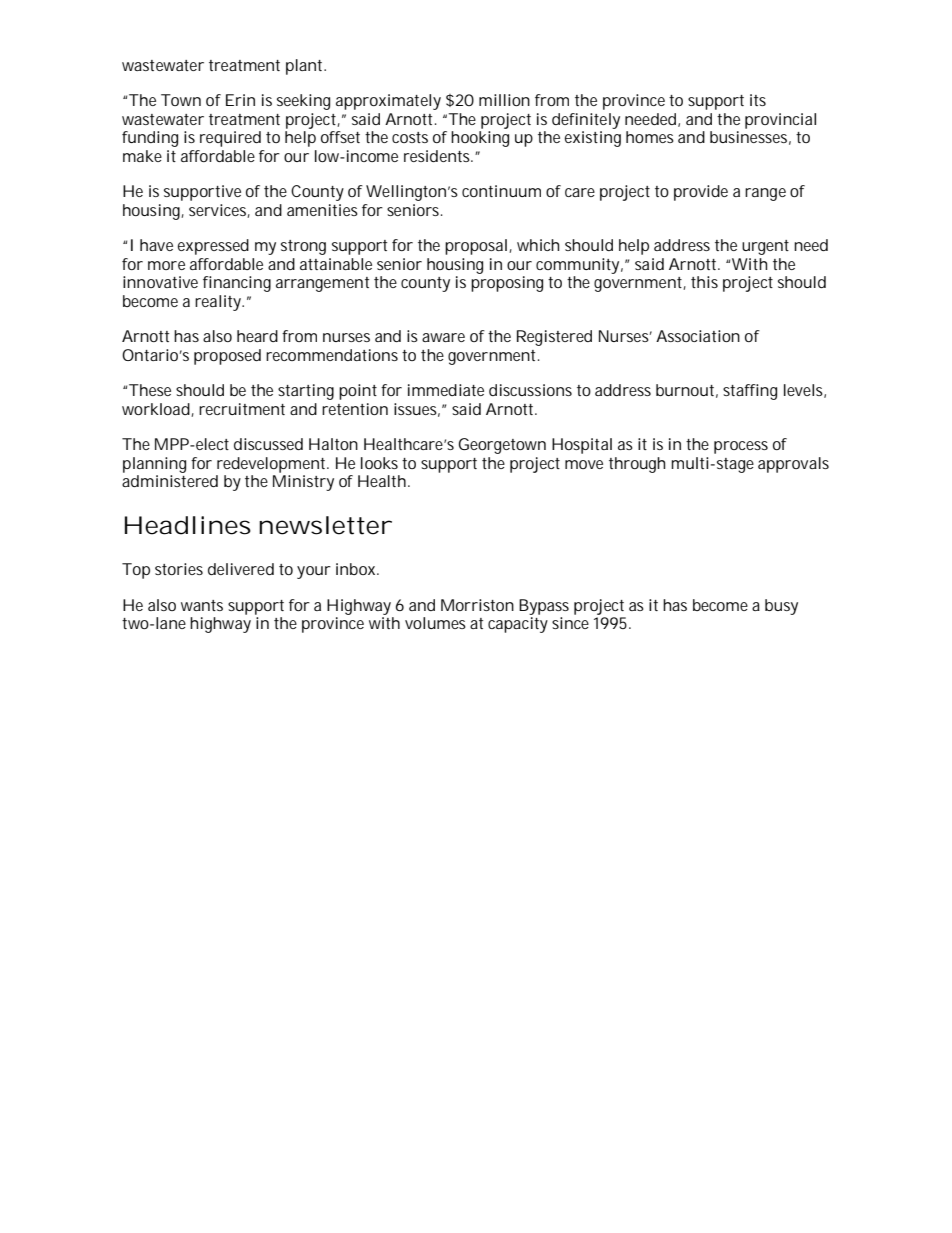  I want to click on administered, so click(170, 481).
